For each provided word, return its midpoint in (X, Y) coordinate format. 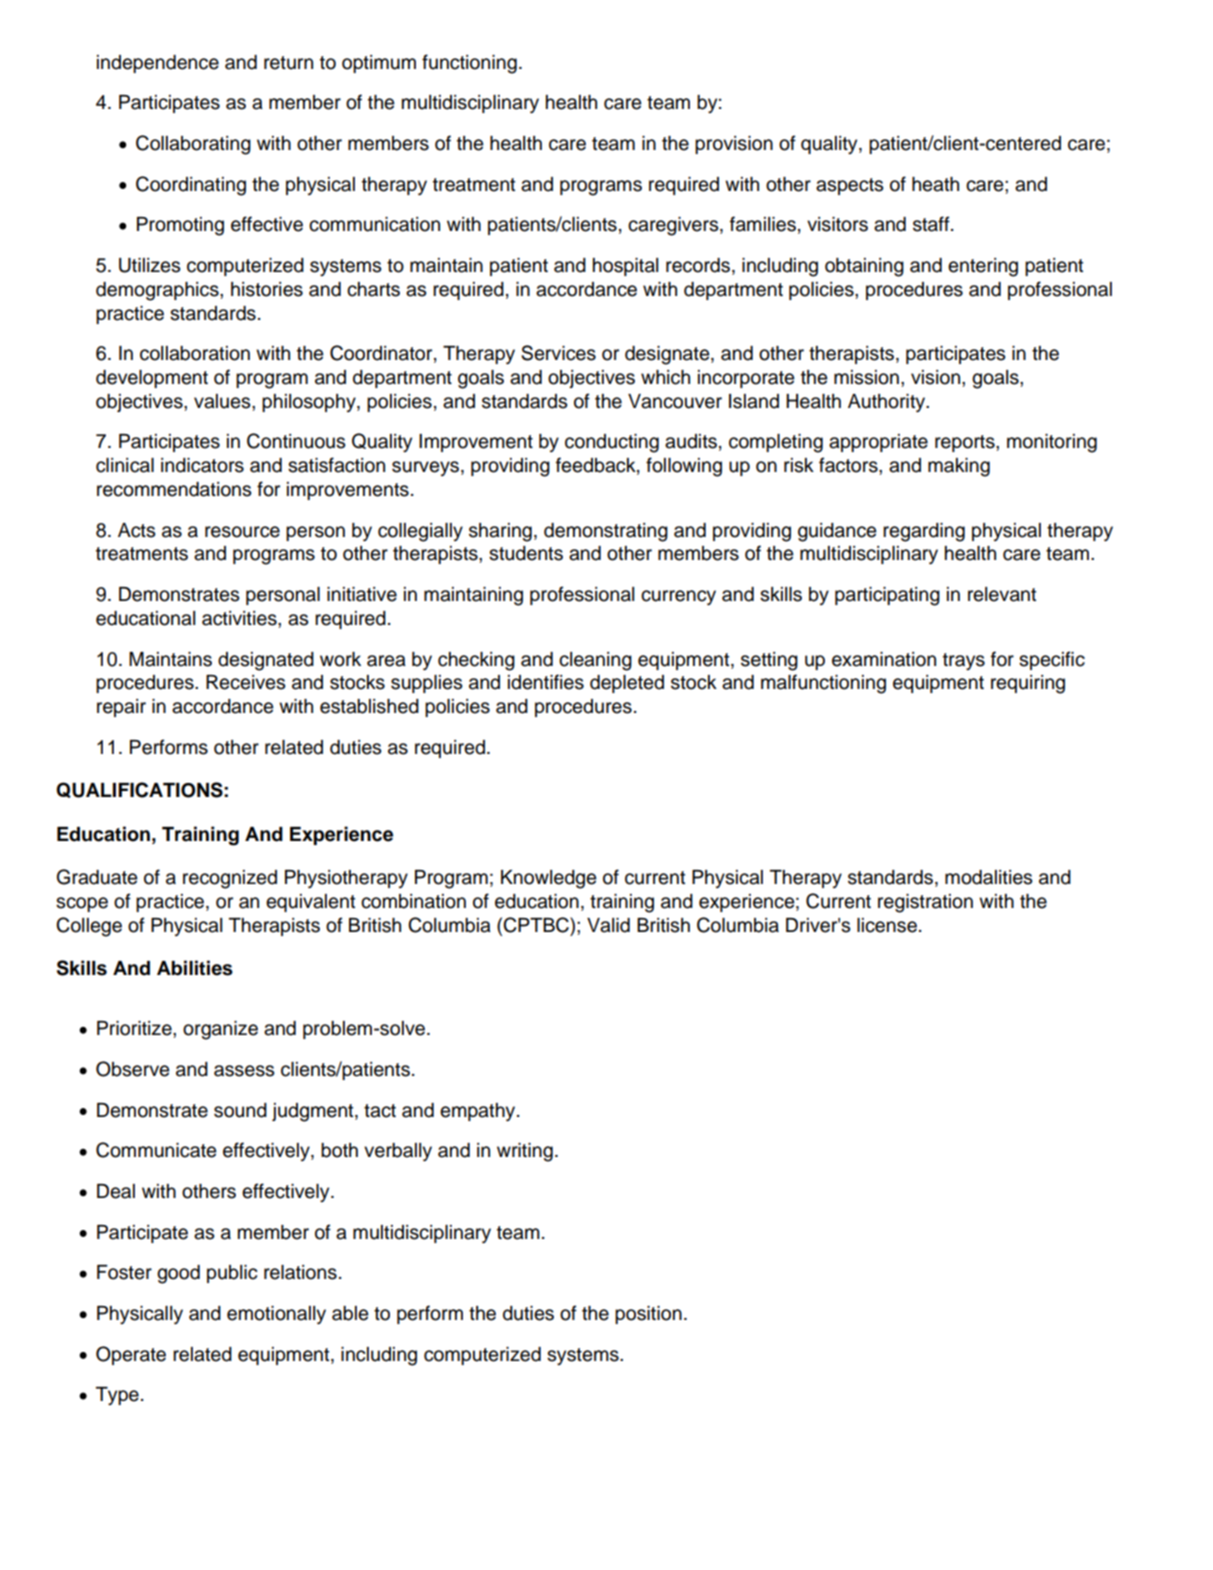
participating (887, 596)
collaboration (195, 353)
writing (525, 1152)
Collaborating (193, 145)
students (526, 553)
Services (558, 353)
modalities (989, 877)
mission (866, 377)
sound (240, 1110)
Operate (131, 1355)
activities (240, 618)
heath (935, 184)
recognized (230, 879)
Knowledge (548, 879)
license (887, 925)
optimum (379, 64)
